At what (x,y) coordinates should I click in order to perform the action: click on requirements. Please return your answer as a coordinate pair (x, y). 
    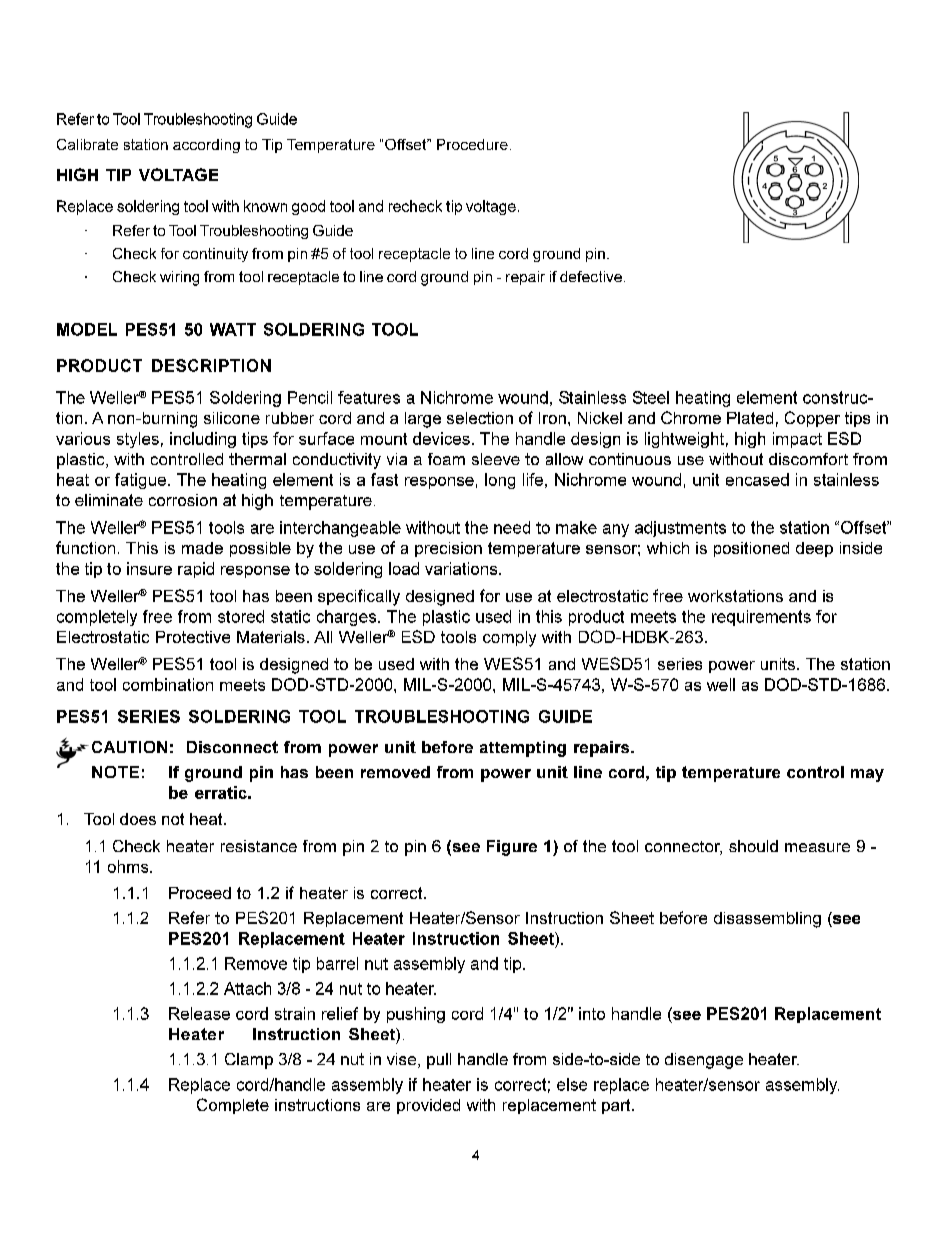
    Looking at the image, I should click on (761, 618).
